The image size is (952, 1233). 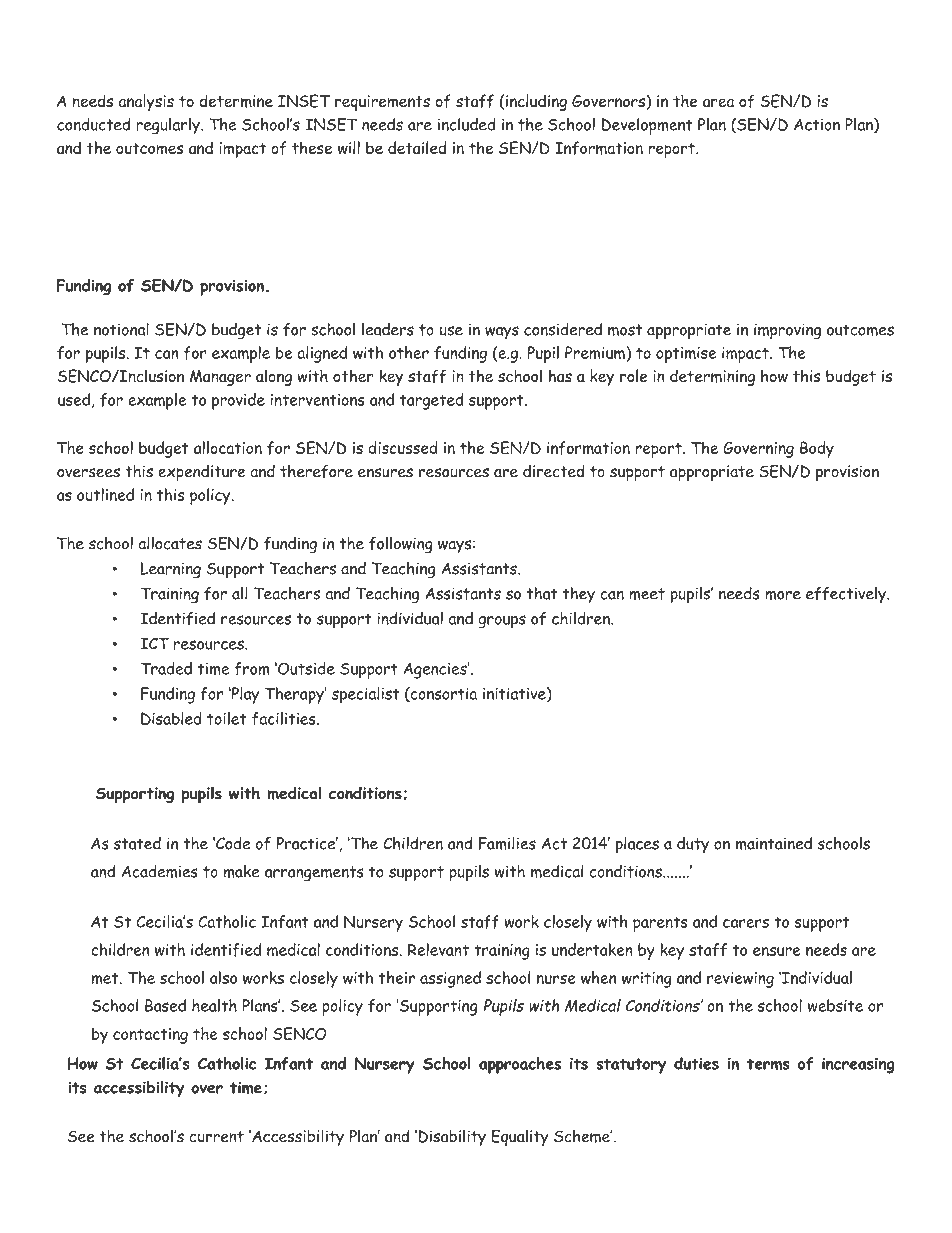 I want to click on regularly, so click(x=169, y=126).
